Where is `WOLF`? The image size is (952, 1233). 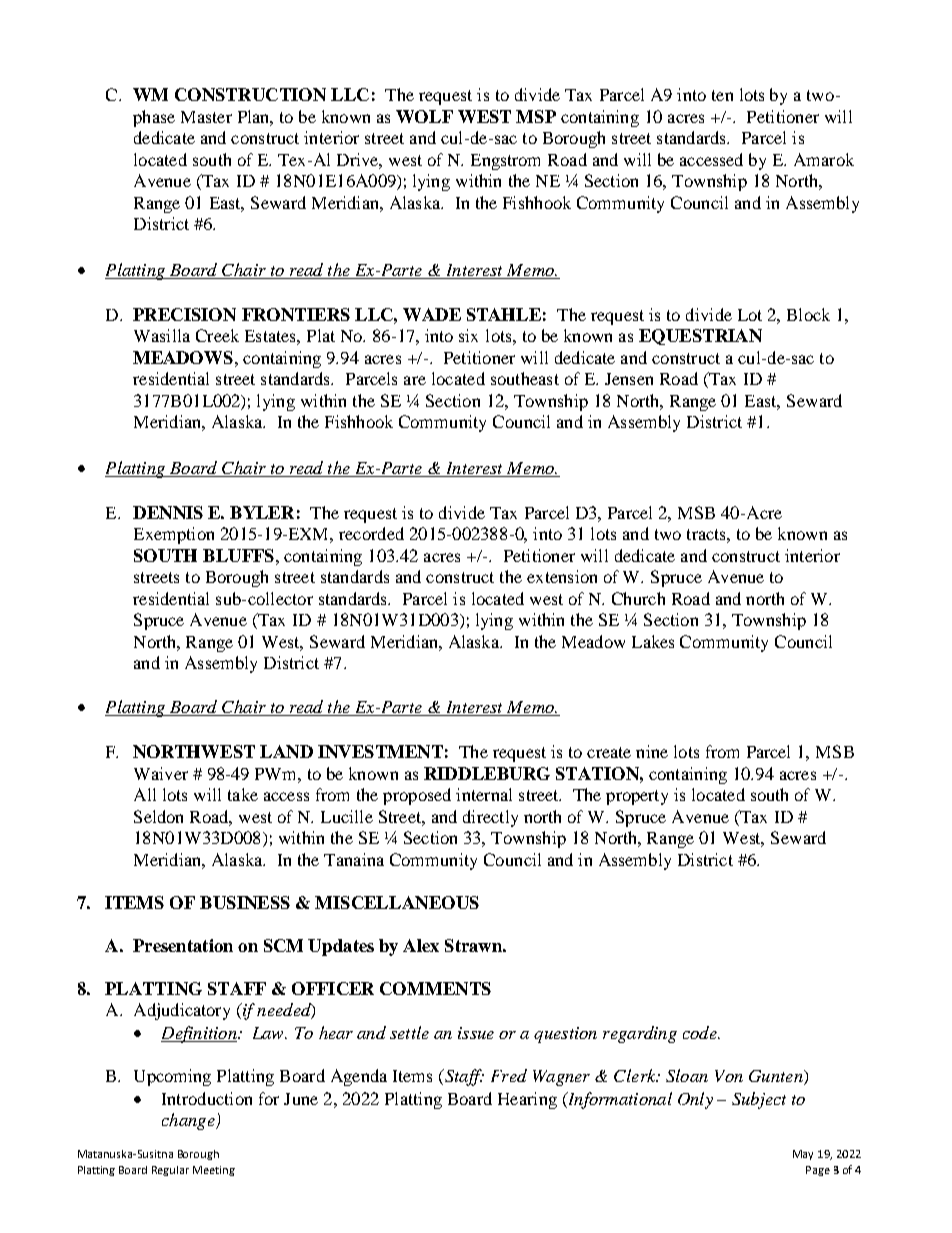
WOLF is located at coordinates (424, 116).
